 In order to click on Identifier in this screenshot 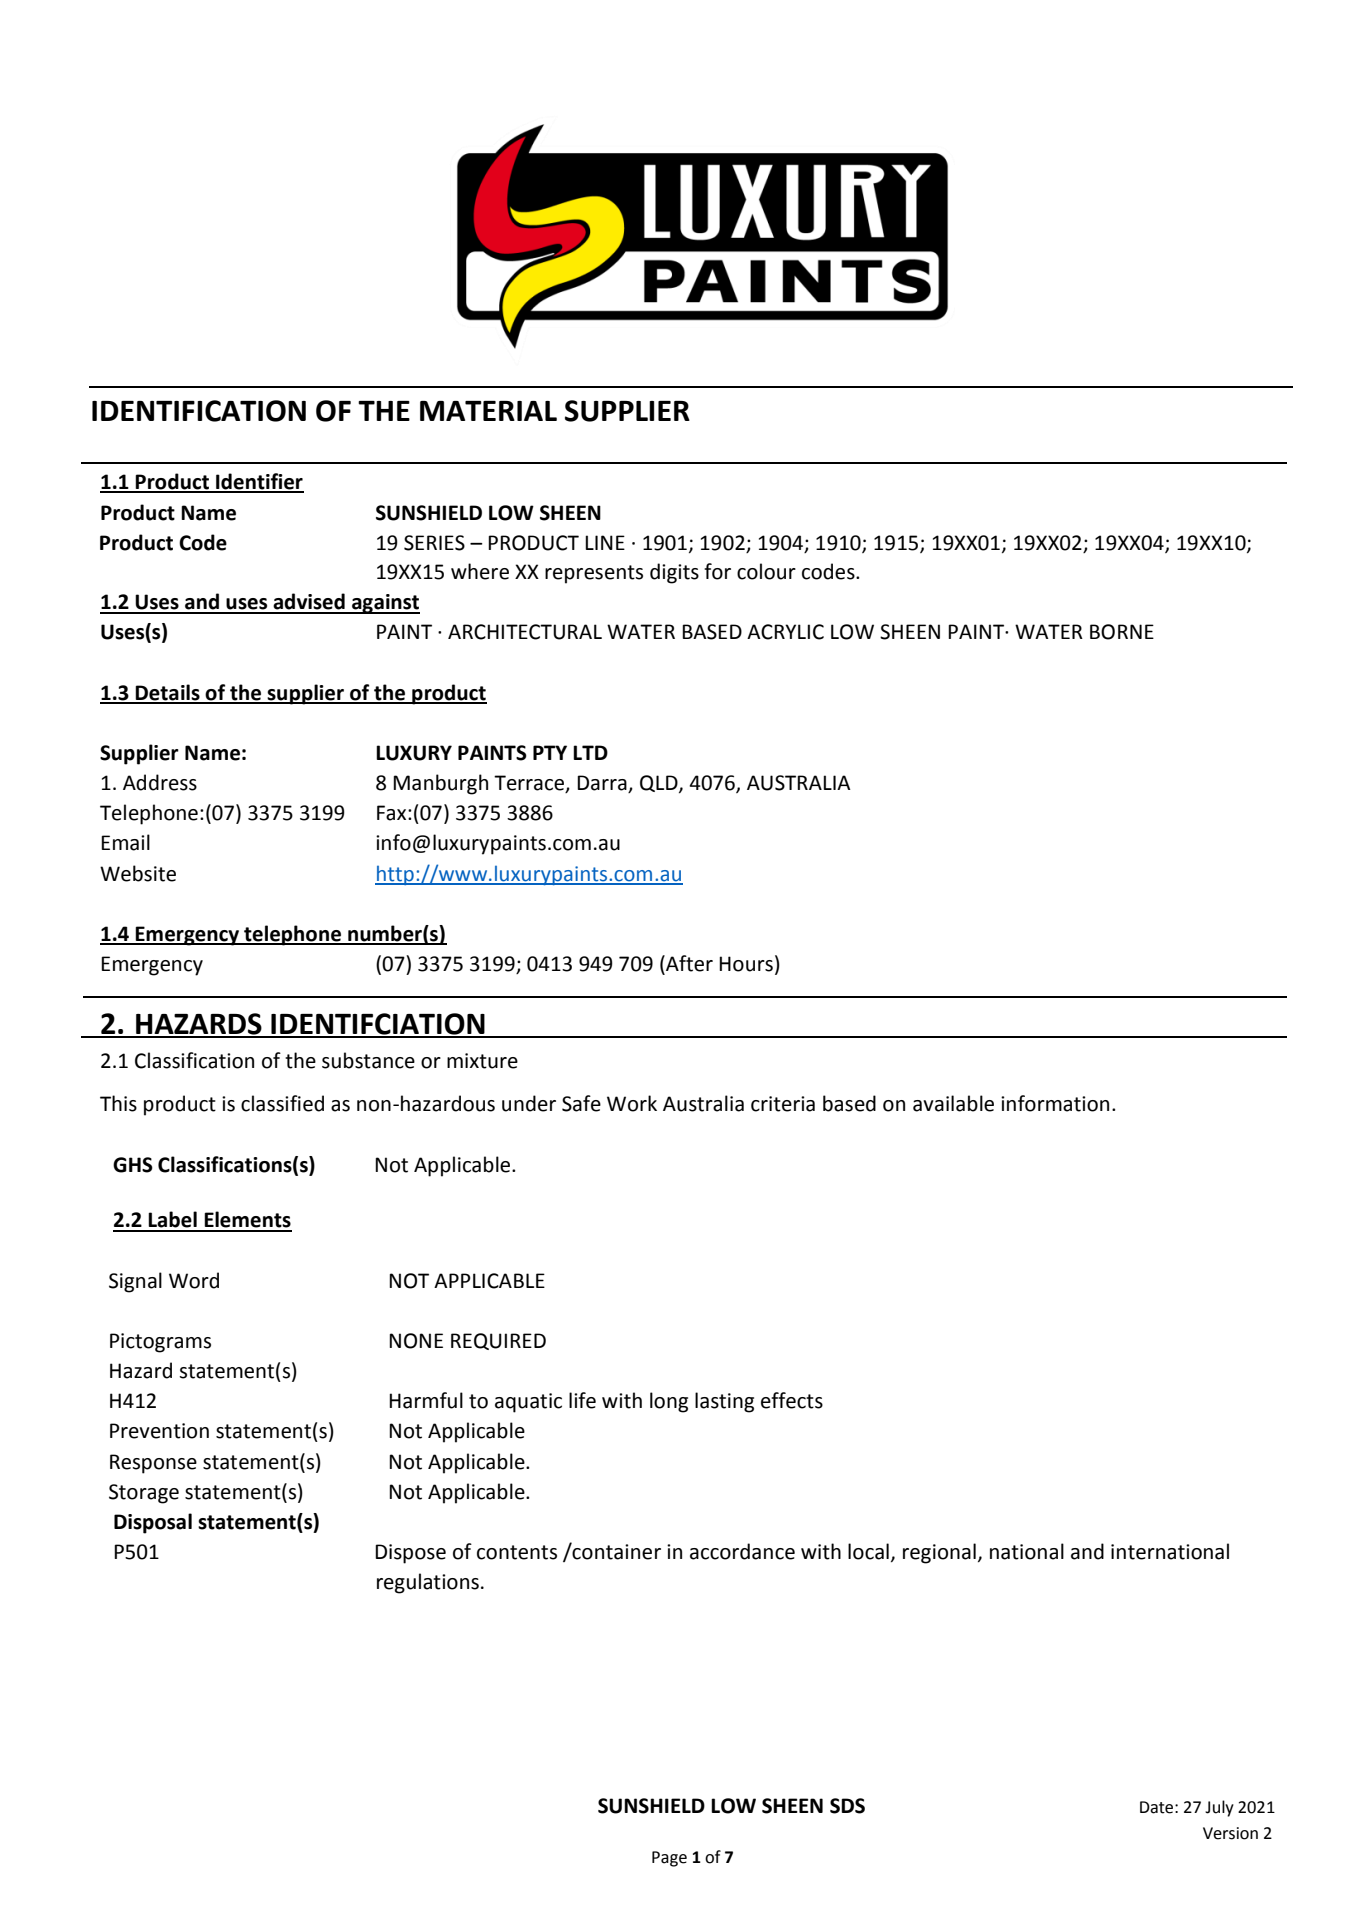, I will do `click(259, 482)`.
